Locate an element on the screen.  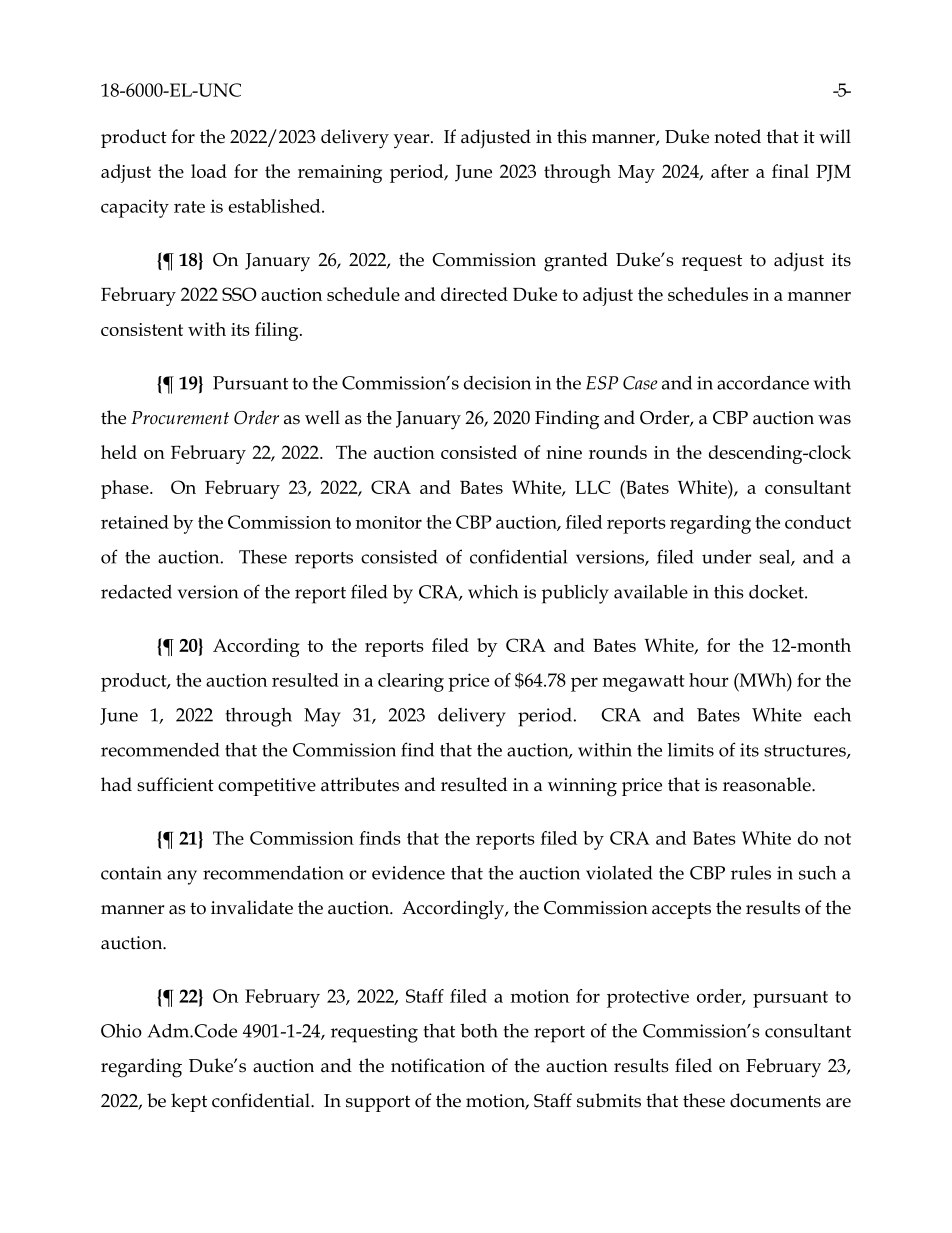
load is located at coordinates (209, 171).
